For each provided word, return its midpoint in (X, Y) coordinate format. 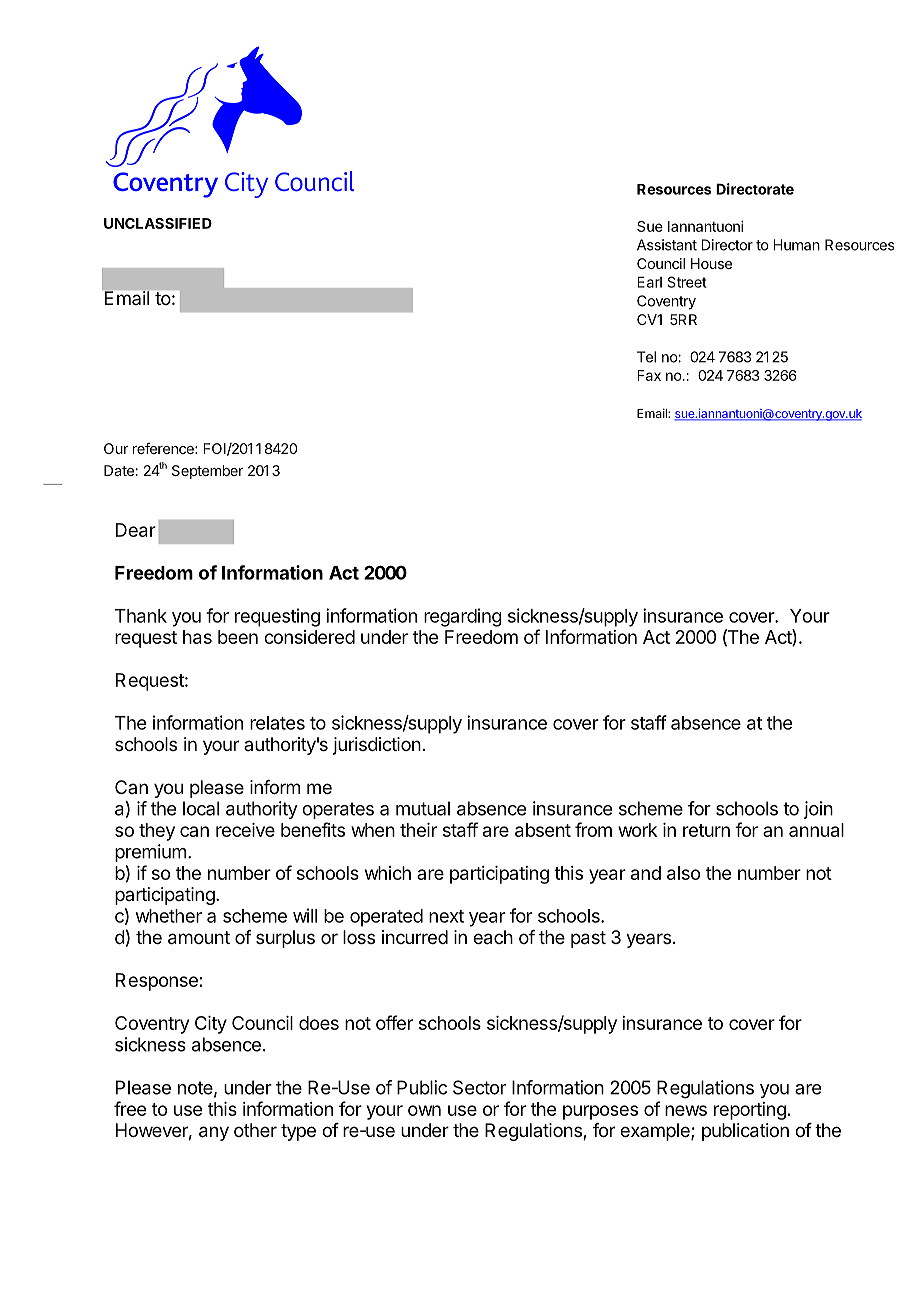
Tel (646, 357)
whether (169, 916)
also (683, 873)
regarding (463, 617)
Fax (649, 375)
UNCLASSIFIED (158, 223)
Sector (479, 1087)
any (214, 1133)
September (208, 472)
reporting (750, 1111)
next (446, 916)
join (818, 810)
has (197, 637)
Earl (649, 282)
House (711, 263)
